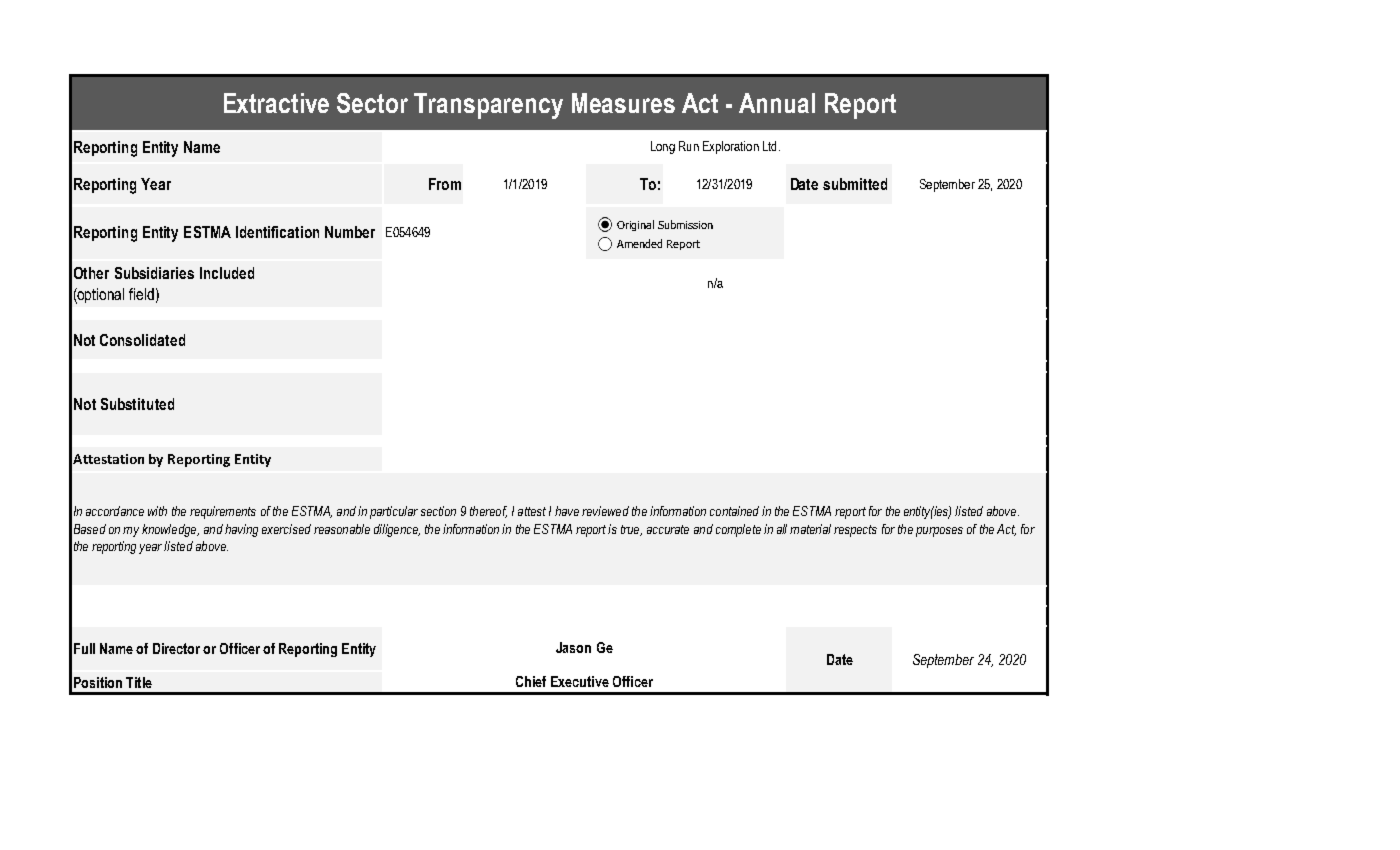 The height and width of the screenshot is (850, 1400). What do you see at coordinates (777, 103) in the screenshot?
I see `Annual` at bounding box center [777, 103].
